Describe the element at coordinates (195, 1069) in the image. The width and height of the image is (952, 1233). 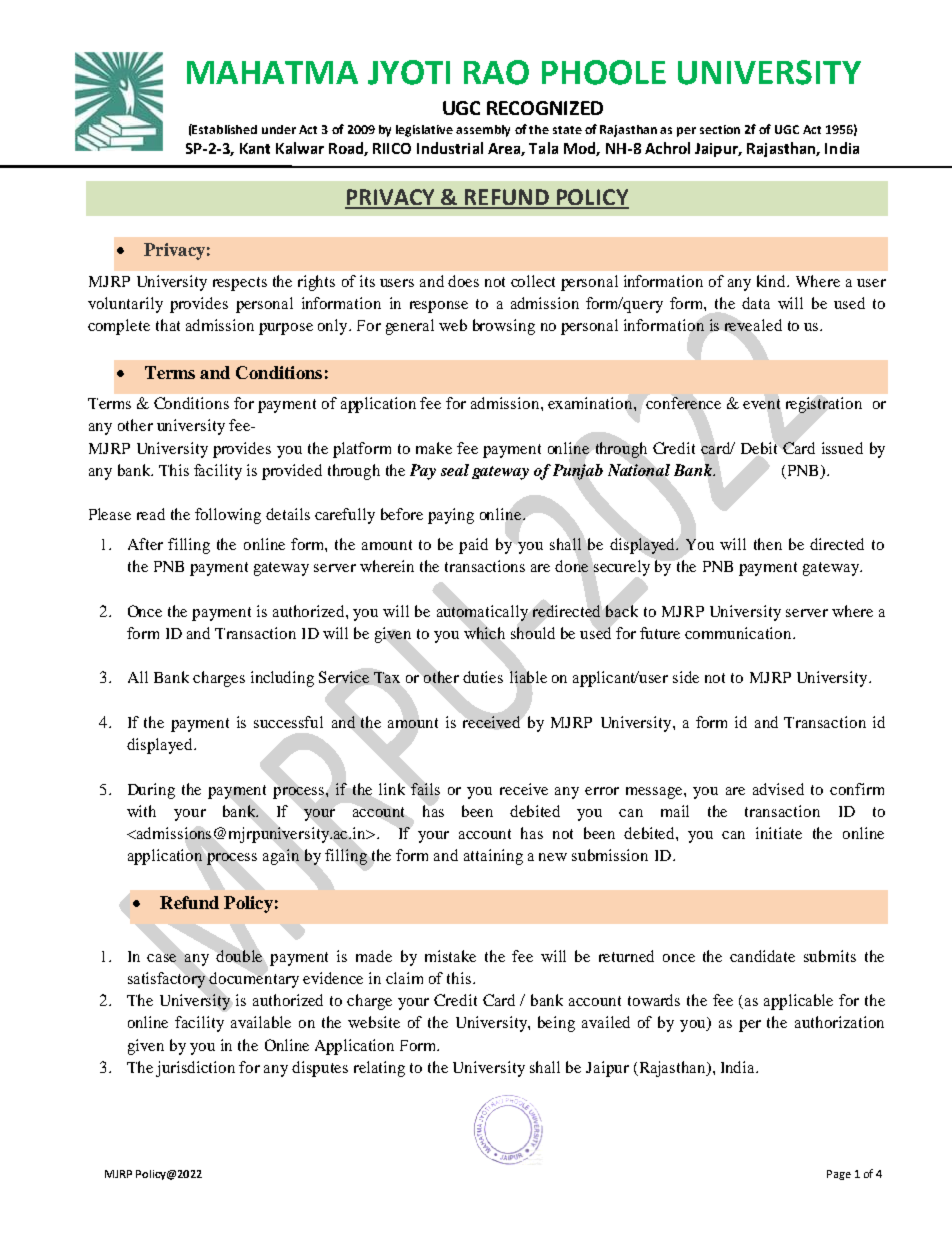
I see `jurisdiction` at that location.
